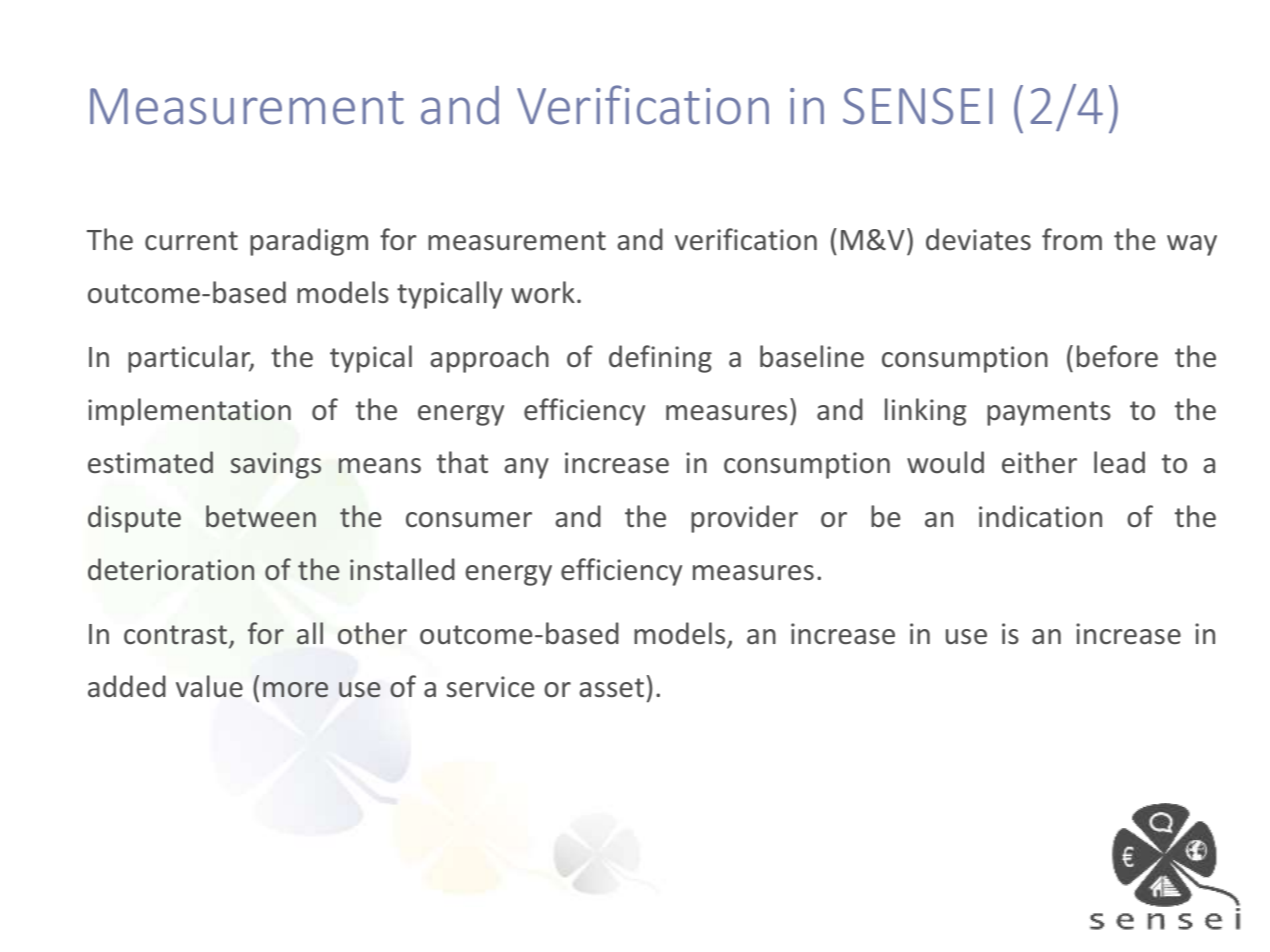 The width and height of the page is (1270, 952). Describe the element at coordinates (209, 686) in the page. I see `value` at that location.
